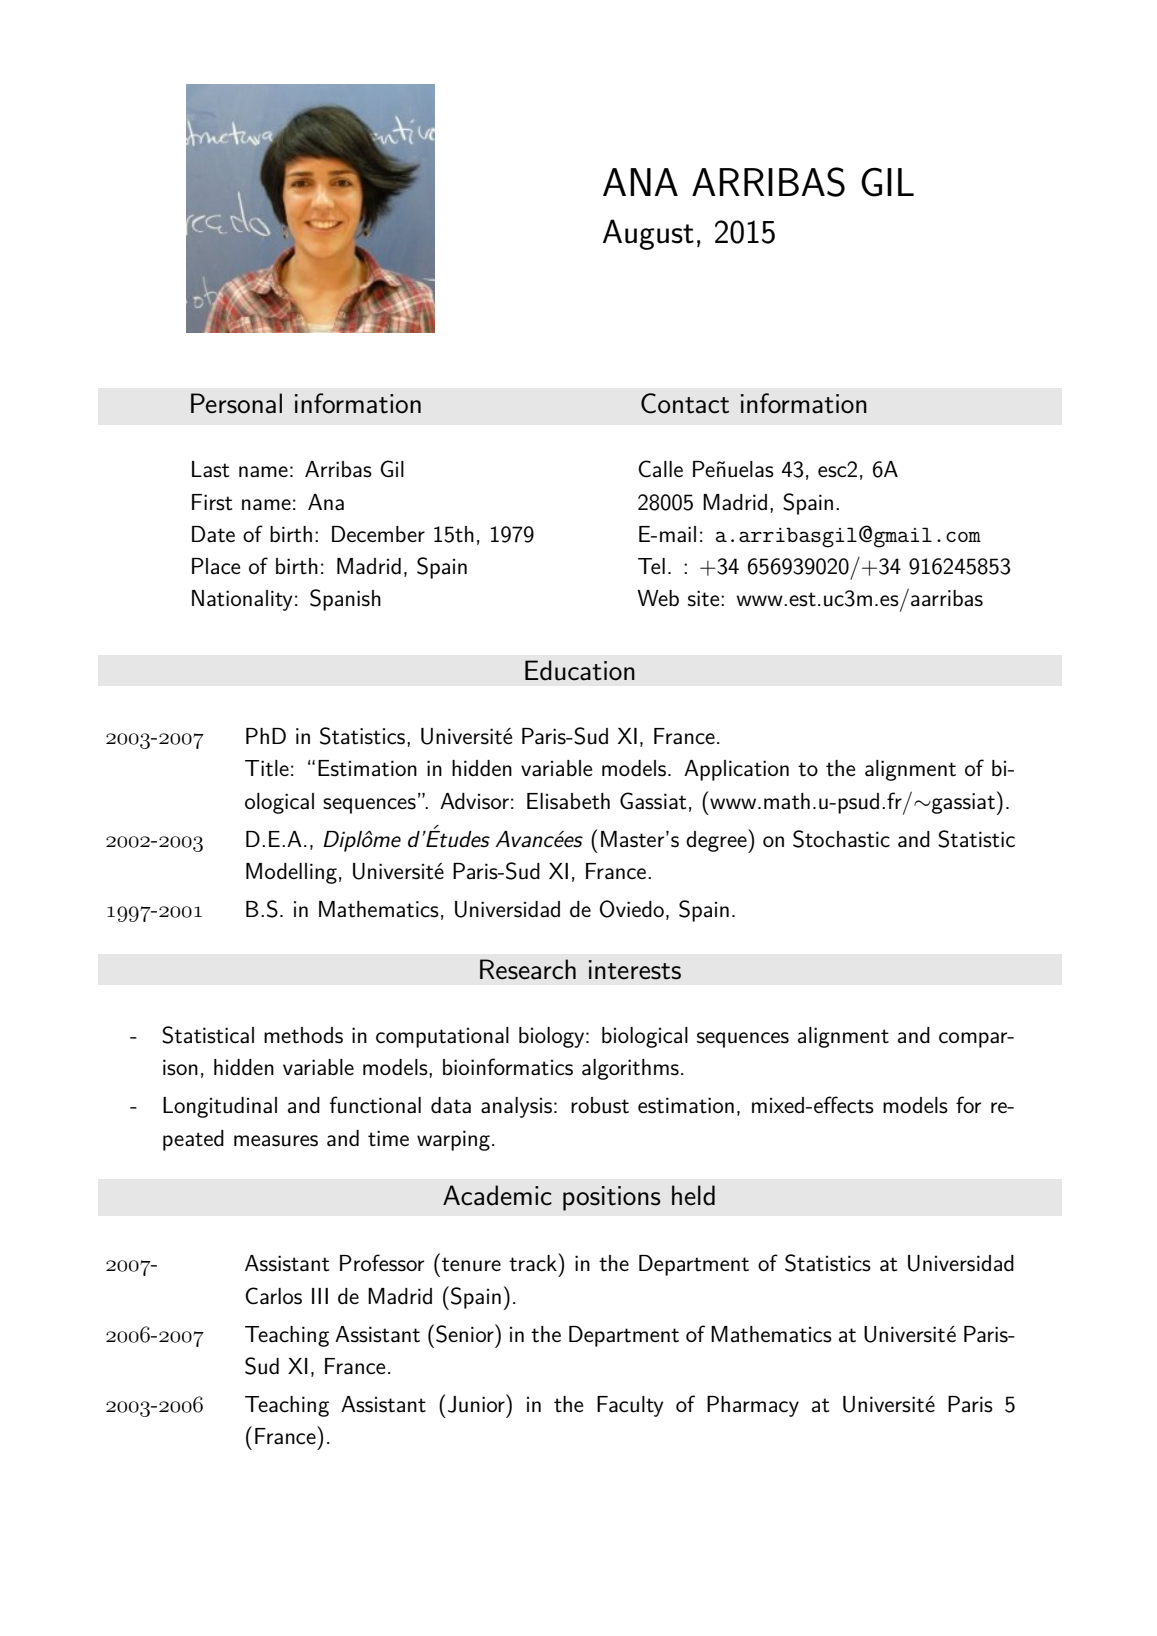 The image size is (1157, 1636). Describe the element at coordinates (648, 234) in the page. I see `August` at that location.
